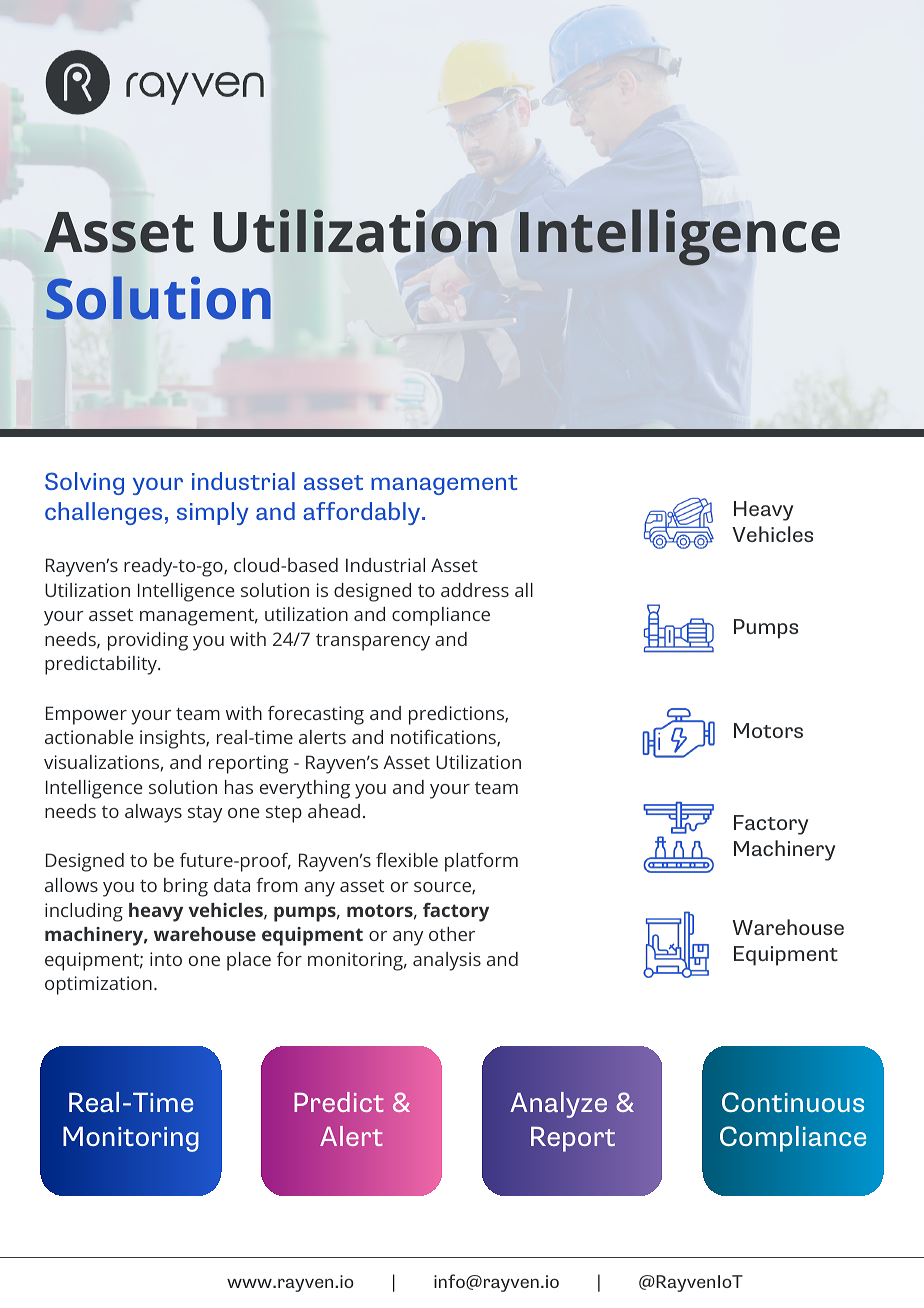 The width and height of the image is (924, 1308). What do you see at coordinates (98, 985) in the image?
I see `optimization` at bounding box center [98, 985].
